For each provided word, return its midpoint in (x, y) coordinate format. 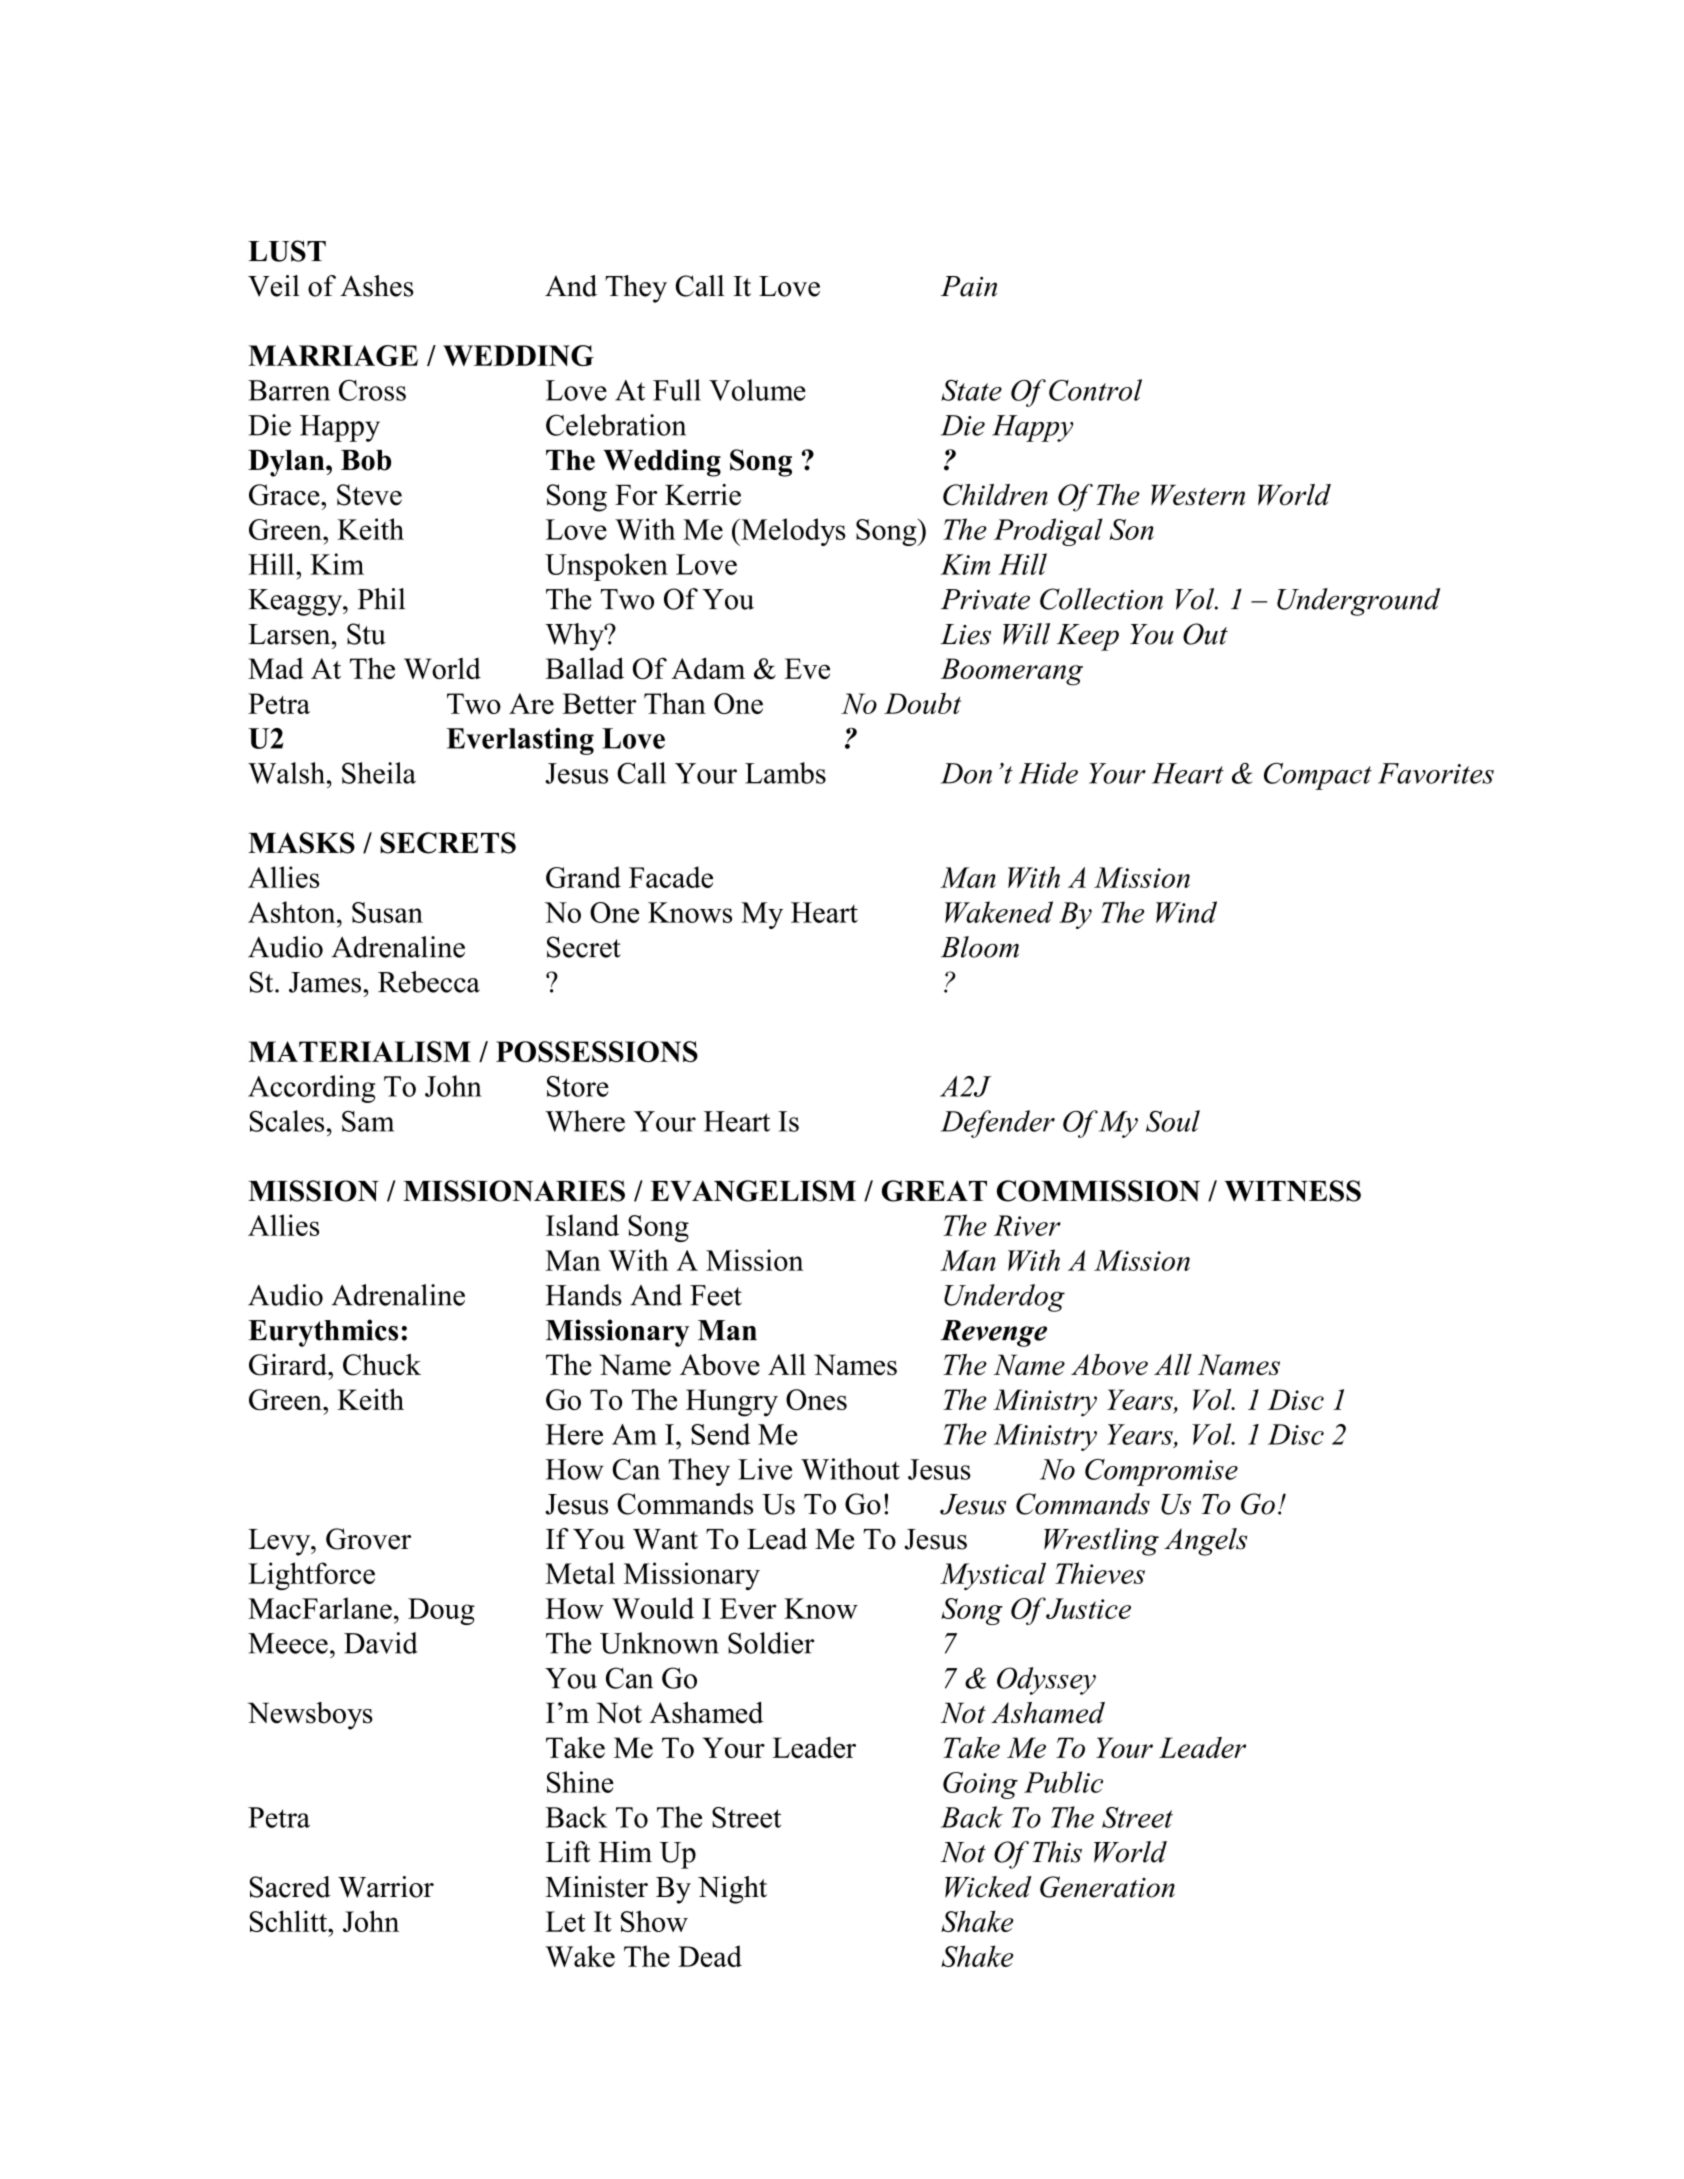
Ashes (377, 286)
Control (1095, 390)
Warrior (386, 1887)
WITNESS (1292, 1191)
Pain (969, 286)
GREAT (934, 1191)
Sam (368, 1121)
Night (732, 1890)
